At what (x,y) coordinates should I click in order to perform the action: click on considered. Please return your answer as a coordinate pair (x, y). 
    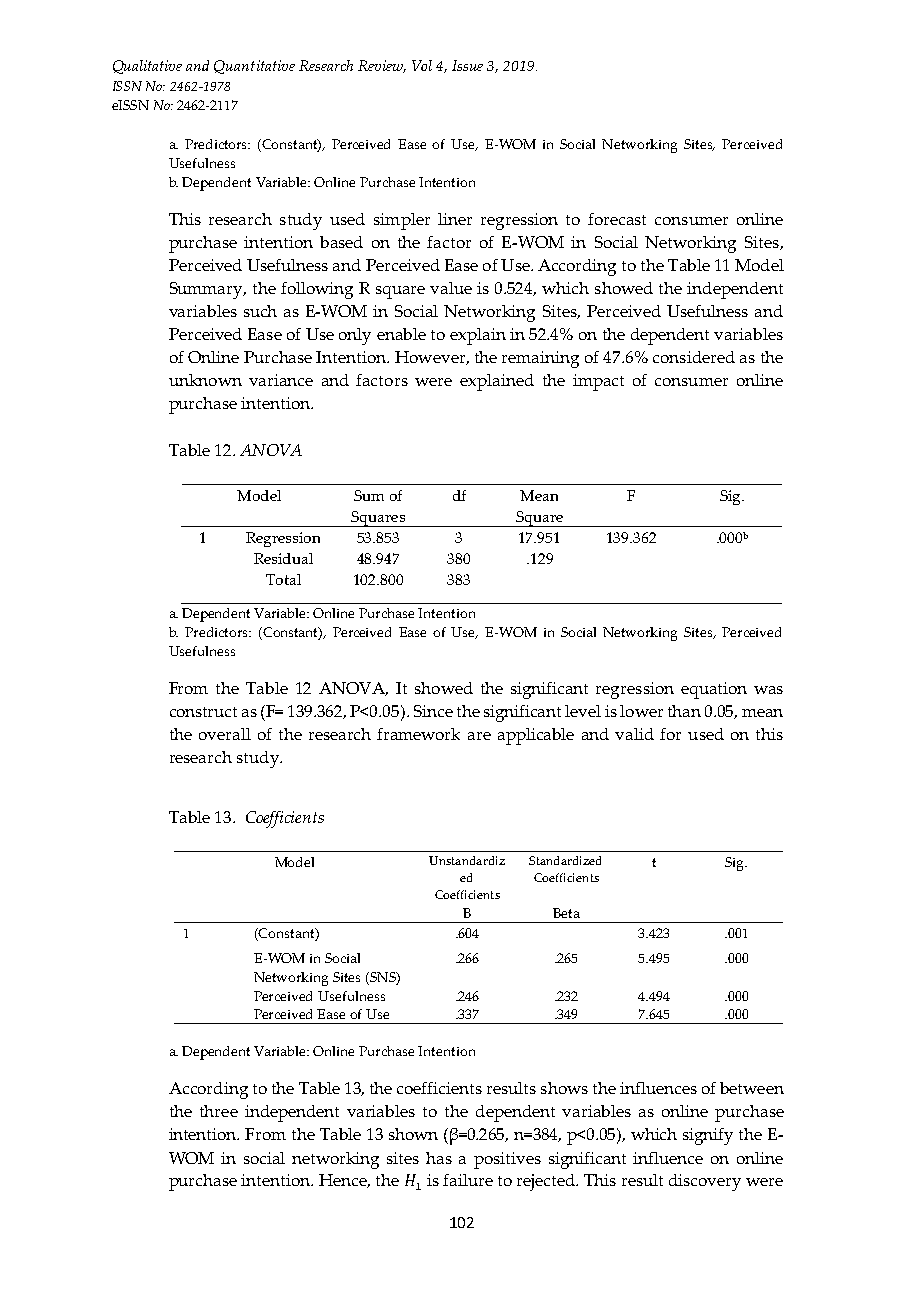
    Looking at the image, I should click on (694, 357).
